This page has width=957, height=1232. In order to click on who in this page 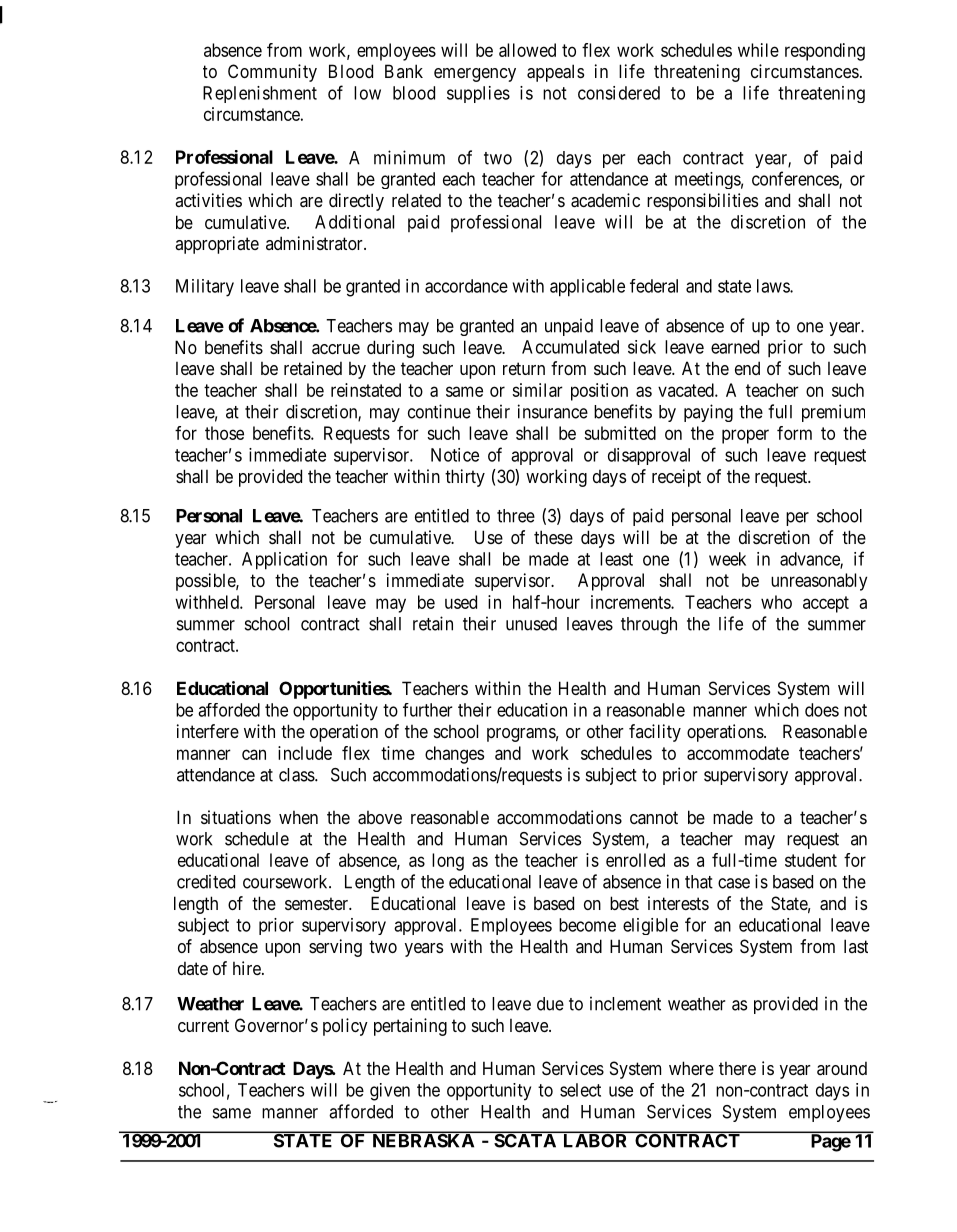, I will do `click(776, 602)`.
